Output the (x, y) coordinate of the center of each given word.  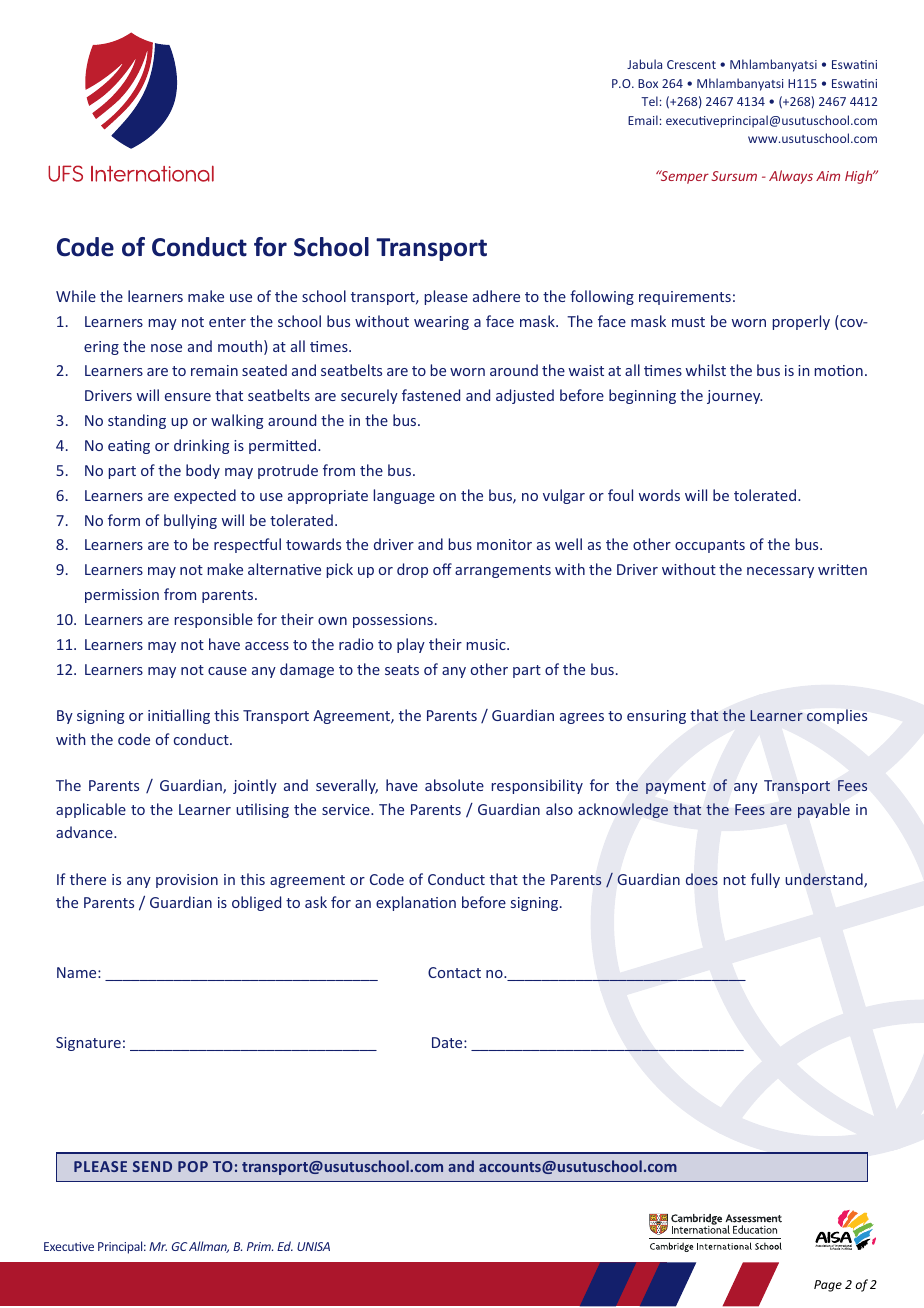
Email (643, 120)
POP (193, 1166)
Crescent (691, 64)
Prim (260, 1246)
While (76, 296)
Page (828, 1286)
